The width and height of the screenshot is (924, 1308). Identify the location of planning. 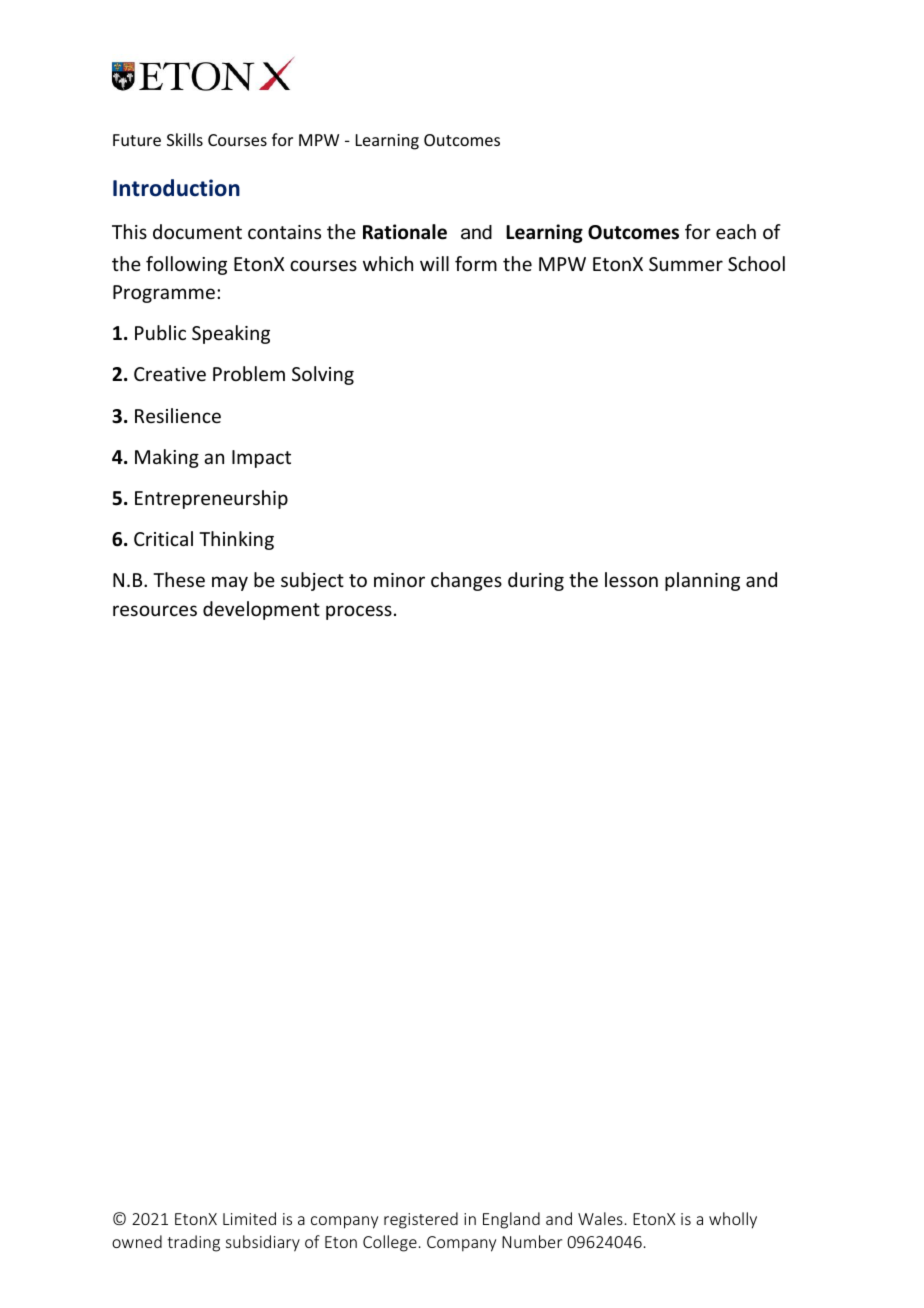
(702, 581).
